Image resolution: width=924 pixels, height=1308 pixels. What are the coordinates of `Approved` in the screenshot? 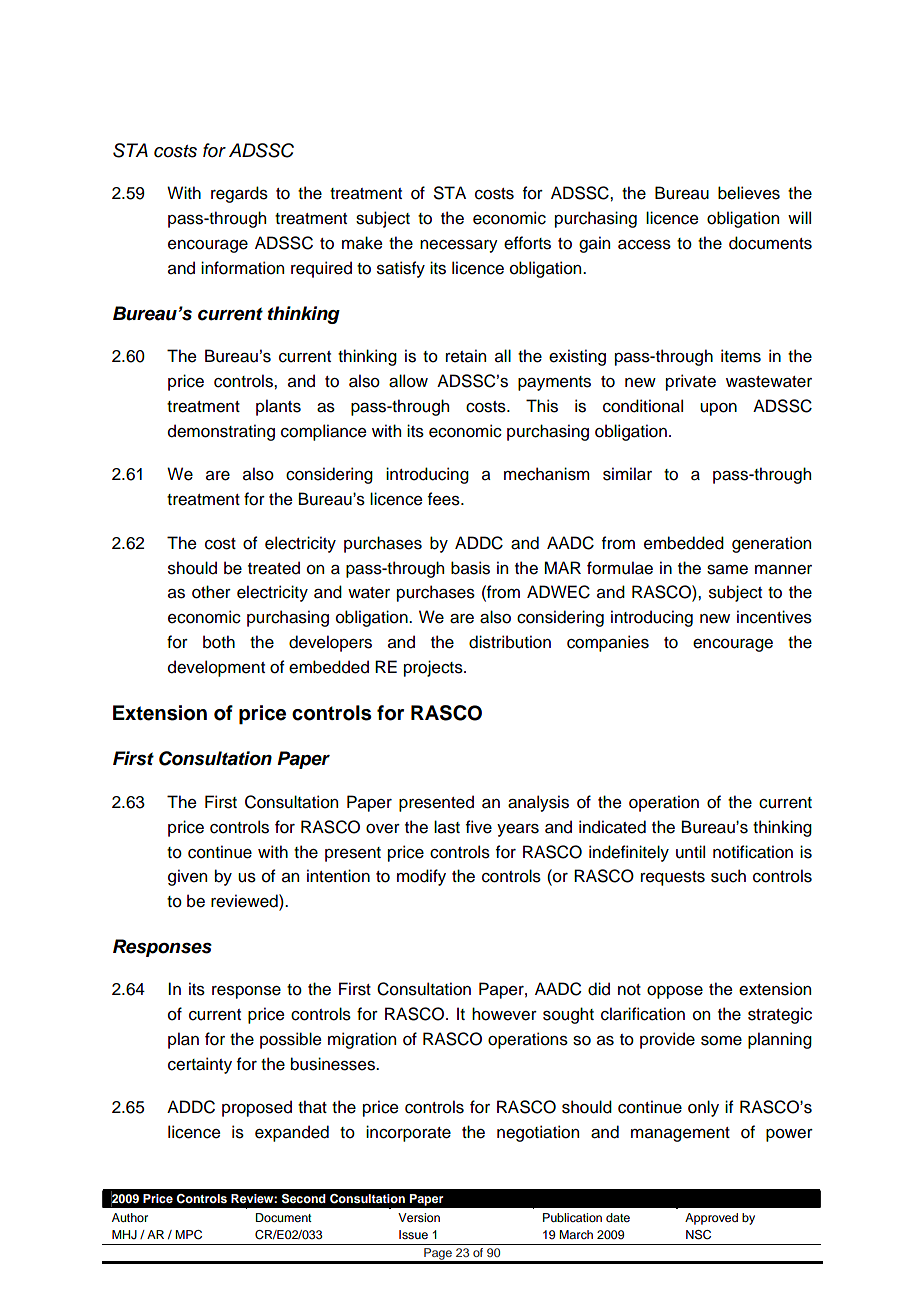 It's located at (711, 1219).
